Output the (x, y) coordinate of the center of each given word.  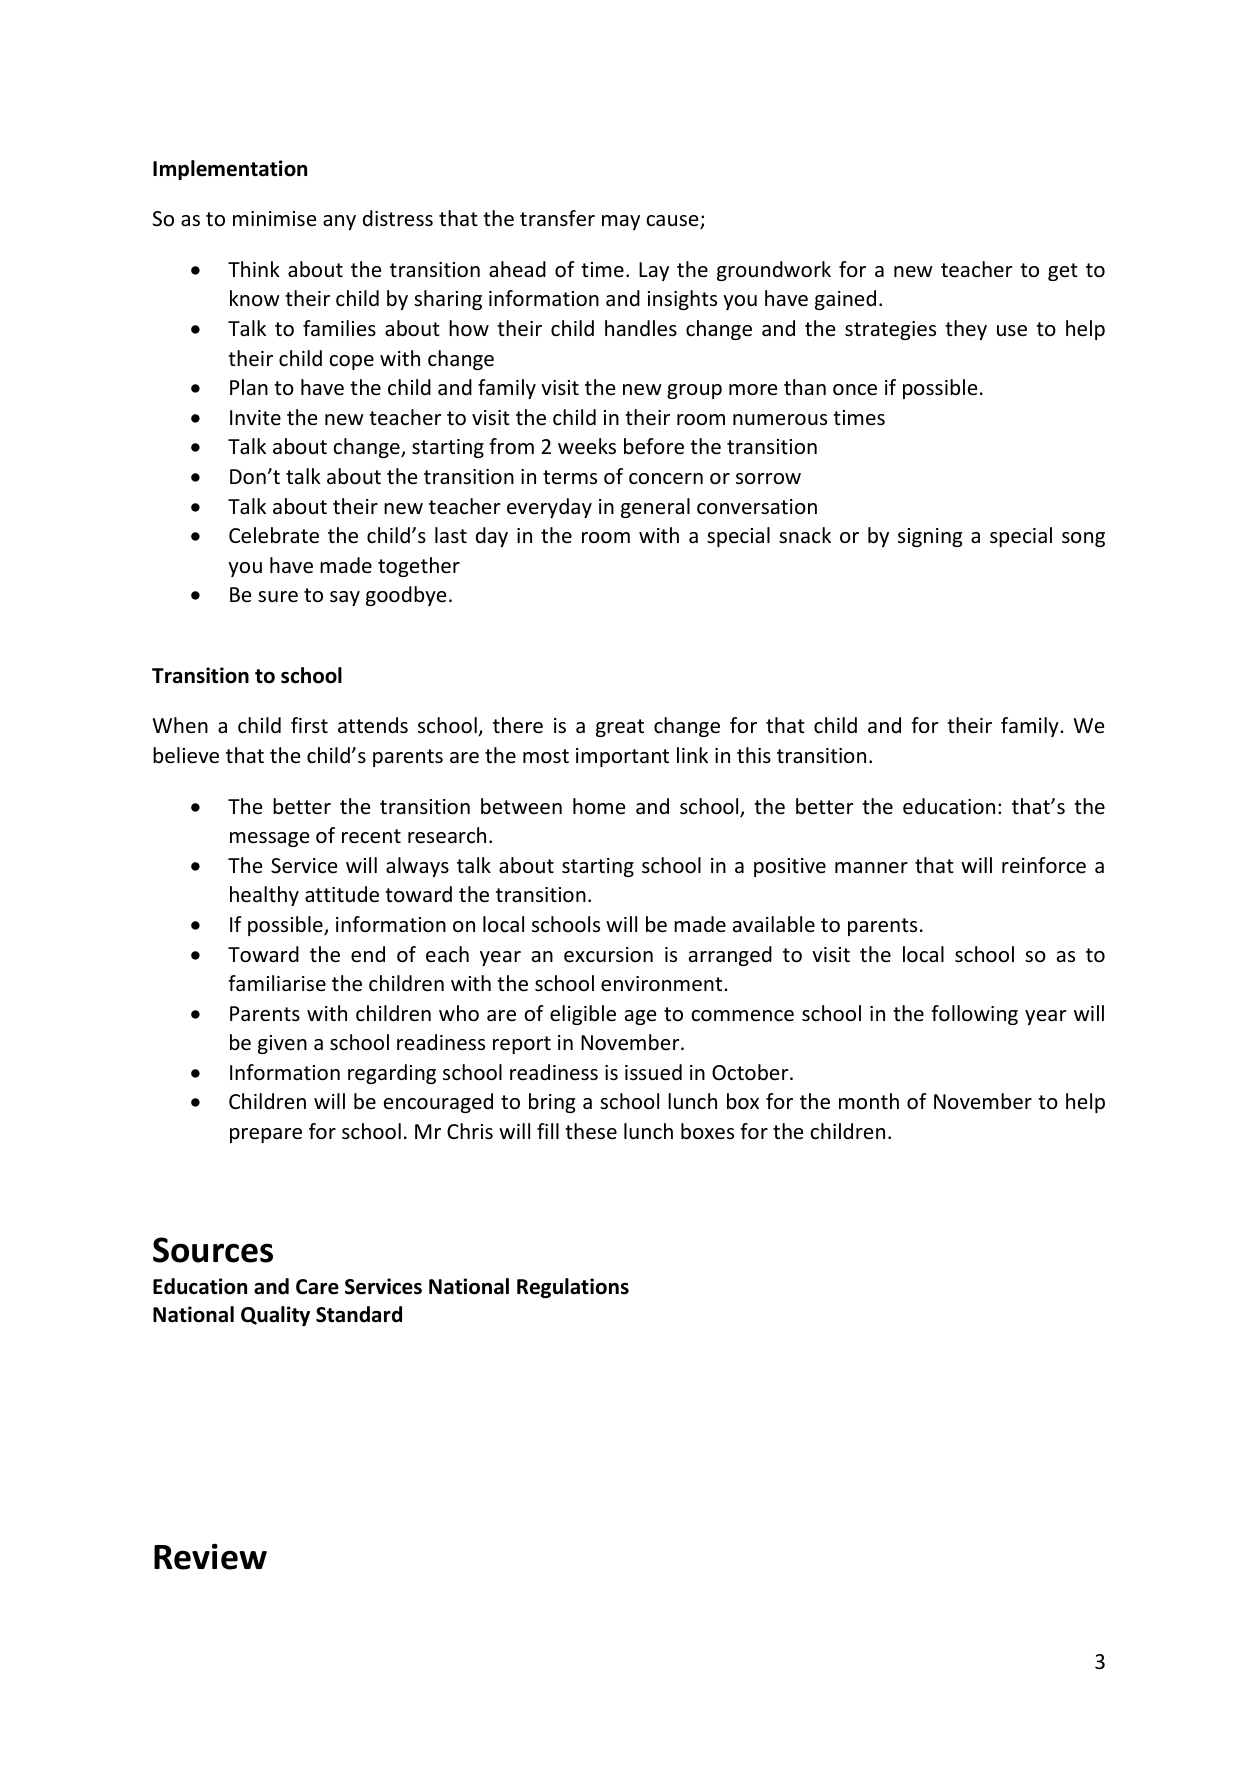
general (655, 508)
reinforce (1044, 865)
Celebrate (274, 535)
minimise (274, 219)
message (269, 839)
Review (210, 1557)
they (966, 330)
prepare (266, 1135)
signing (930, 537)
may (621, 222)
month (869, 1101)
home (599, 806)
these (591, 1131)
